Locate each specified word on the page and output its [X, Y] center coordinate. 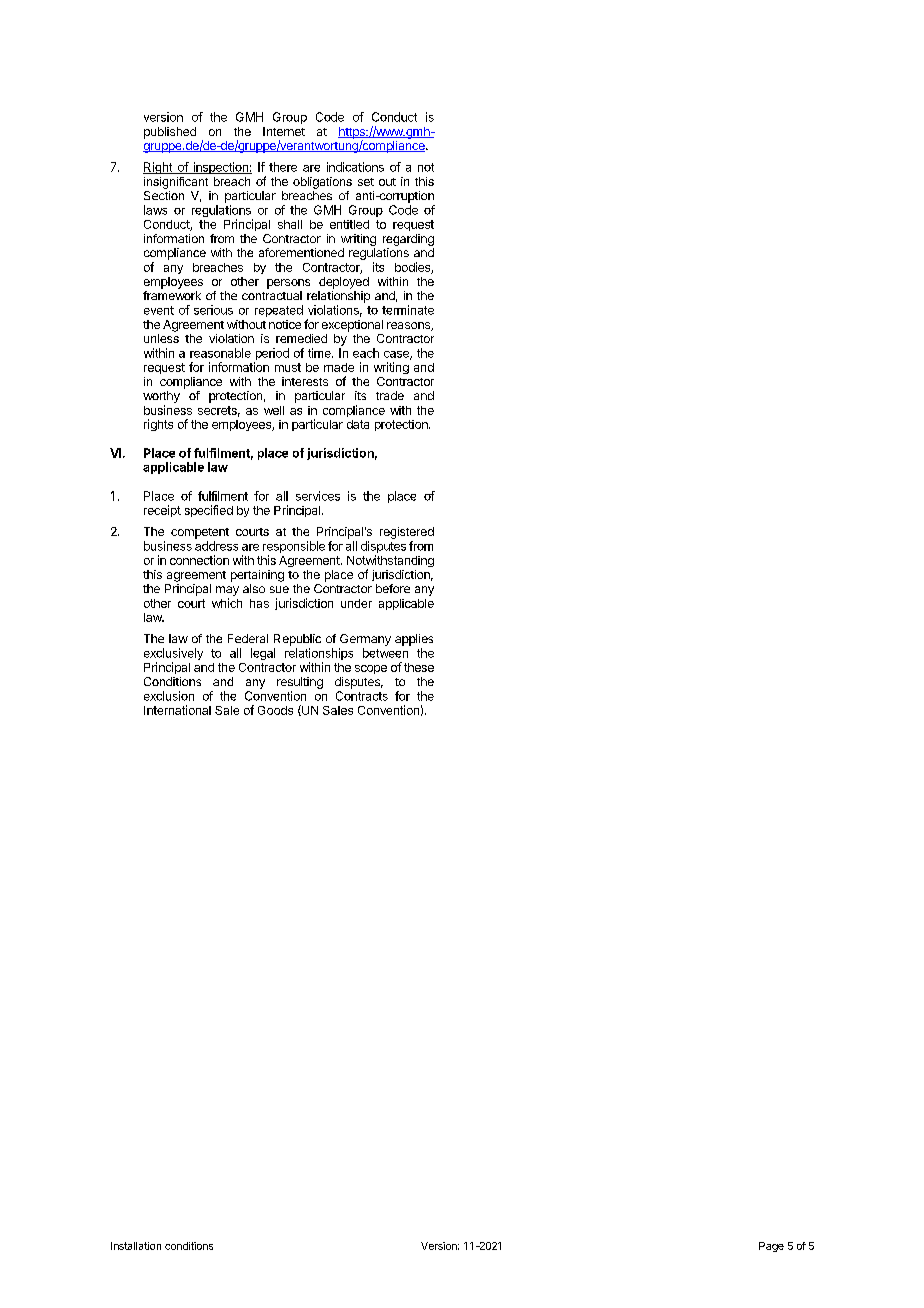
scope [371, 669]
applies [414, 640]
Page [771, 1247]
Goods [275, 710]
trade [390, 395]
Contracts [362, 696]
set [366, 182]
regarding [408, 240]
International [177, 710]
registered [407, 533]
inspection [220, 168]
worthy [161, 397]
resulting [300, 683]
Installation [136, 1246]
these [419, 667]
